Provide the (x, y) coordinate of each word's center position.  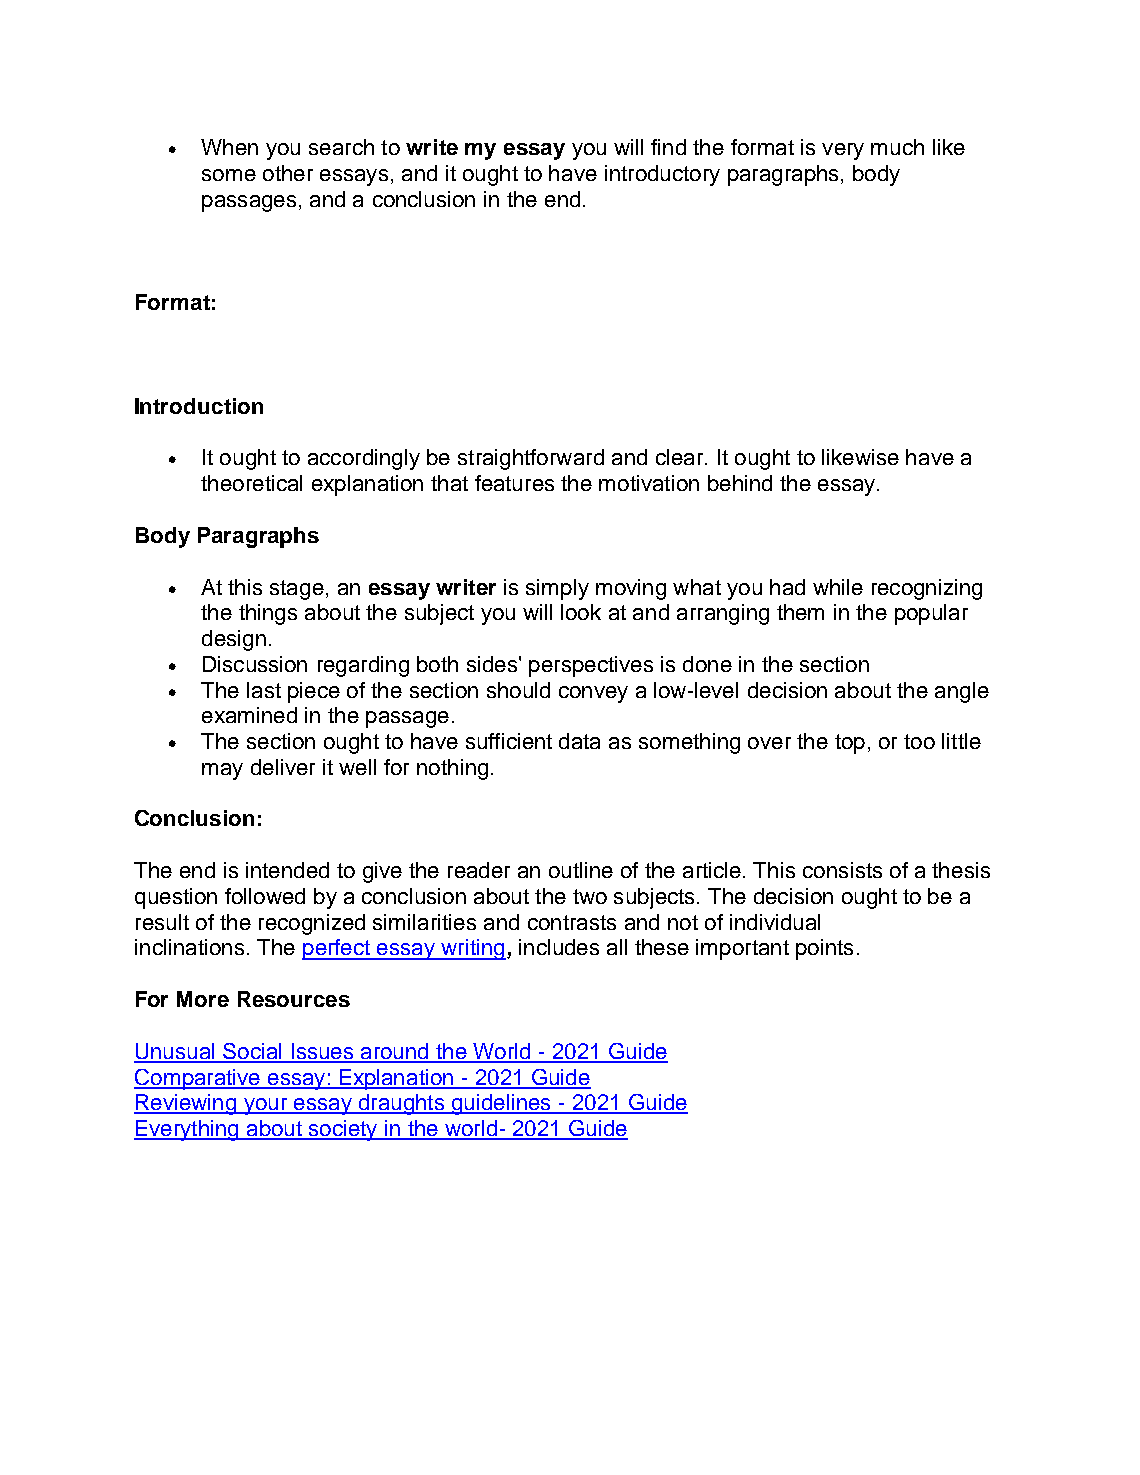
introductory (662, 175)
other (288, 173)
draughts (401, 1104)
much (897, 147)
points (824, 949)
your (265, 1106)
